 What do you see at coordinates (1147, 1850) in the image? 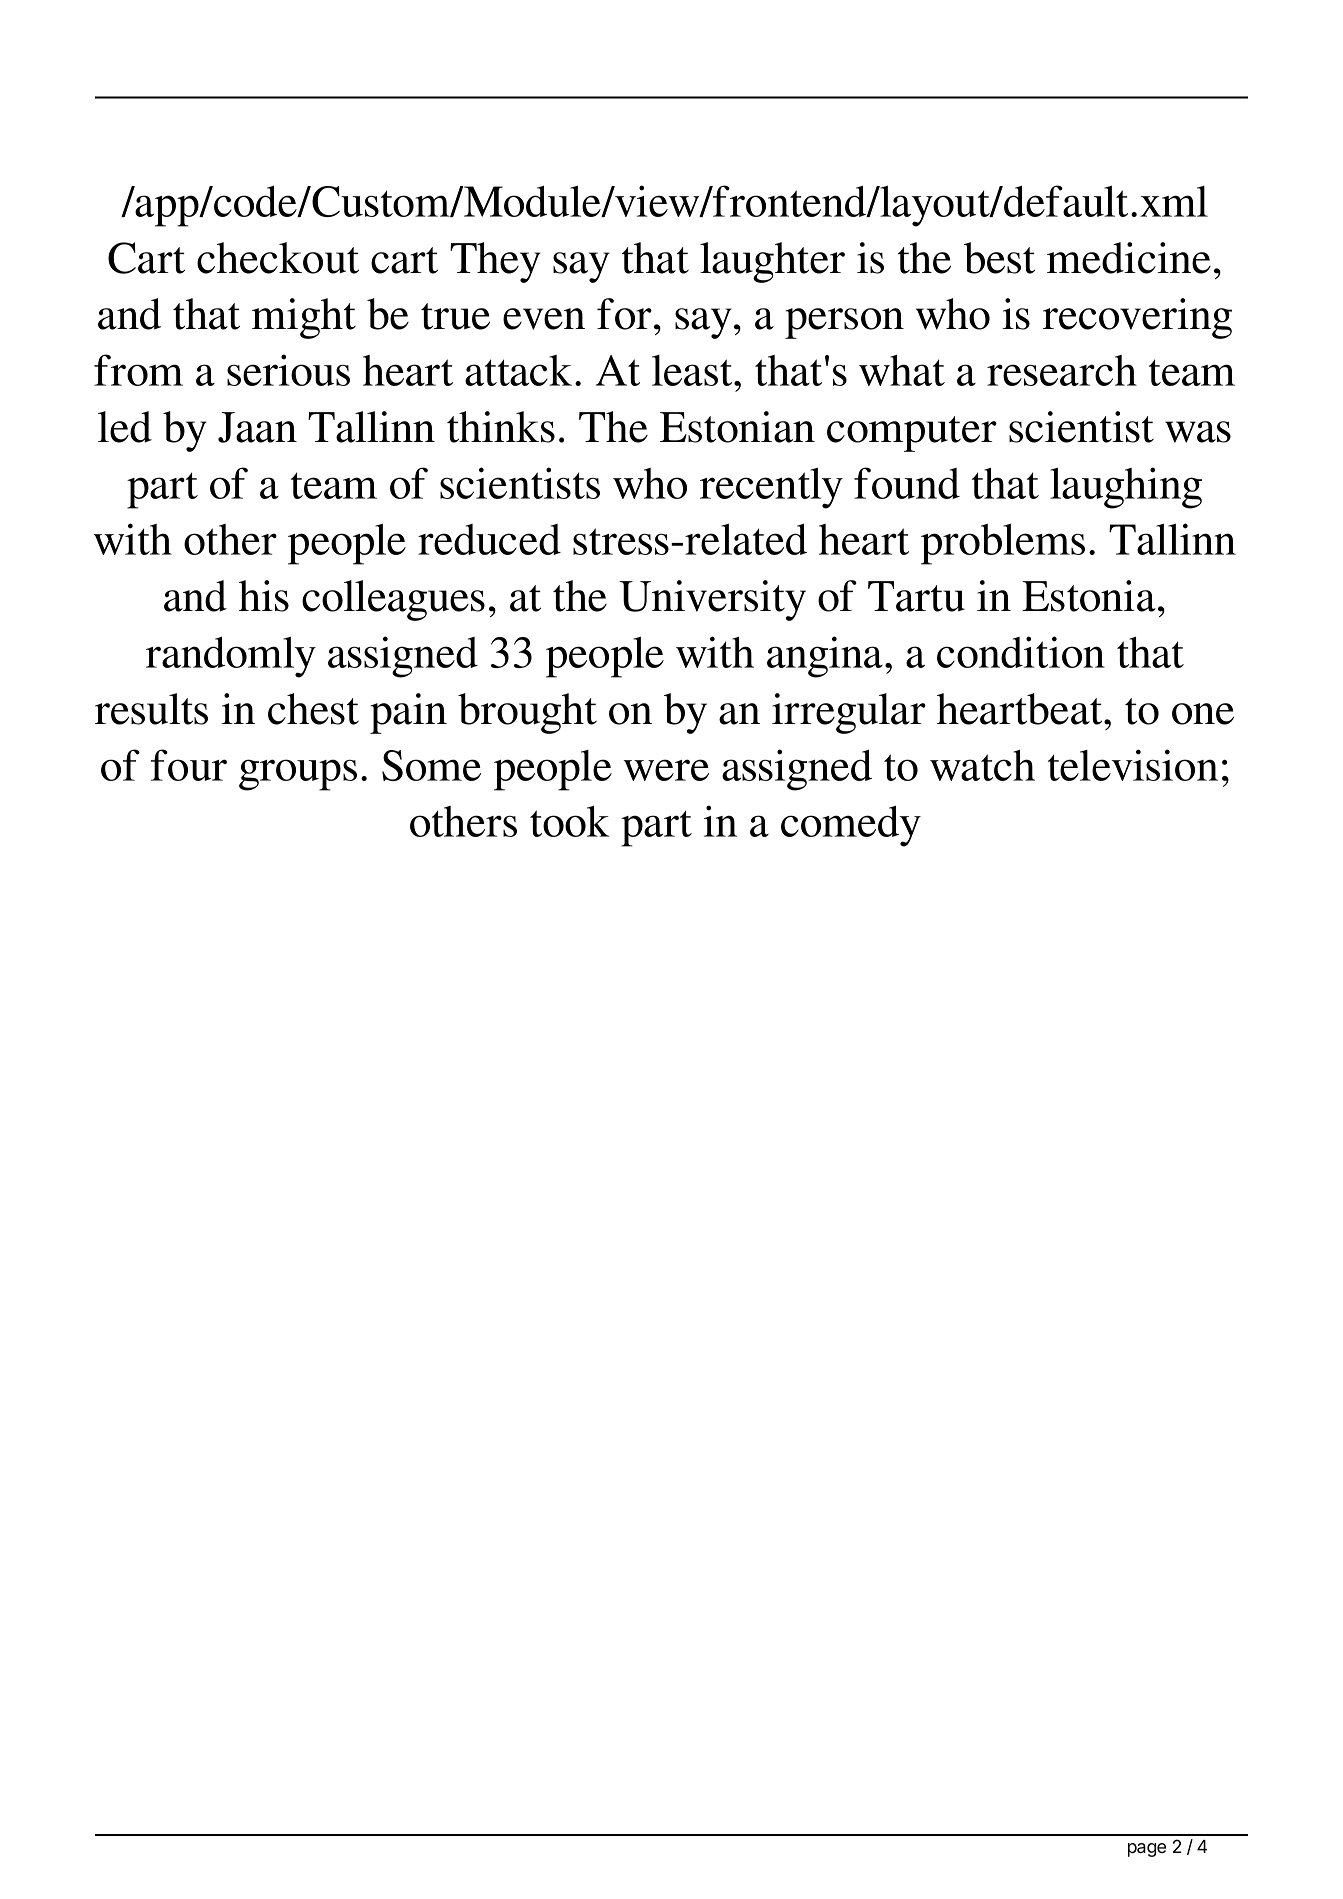
I see `page` at bounding box center [1147, 1850].
